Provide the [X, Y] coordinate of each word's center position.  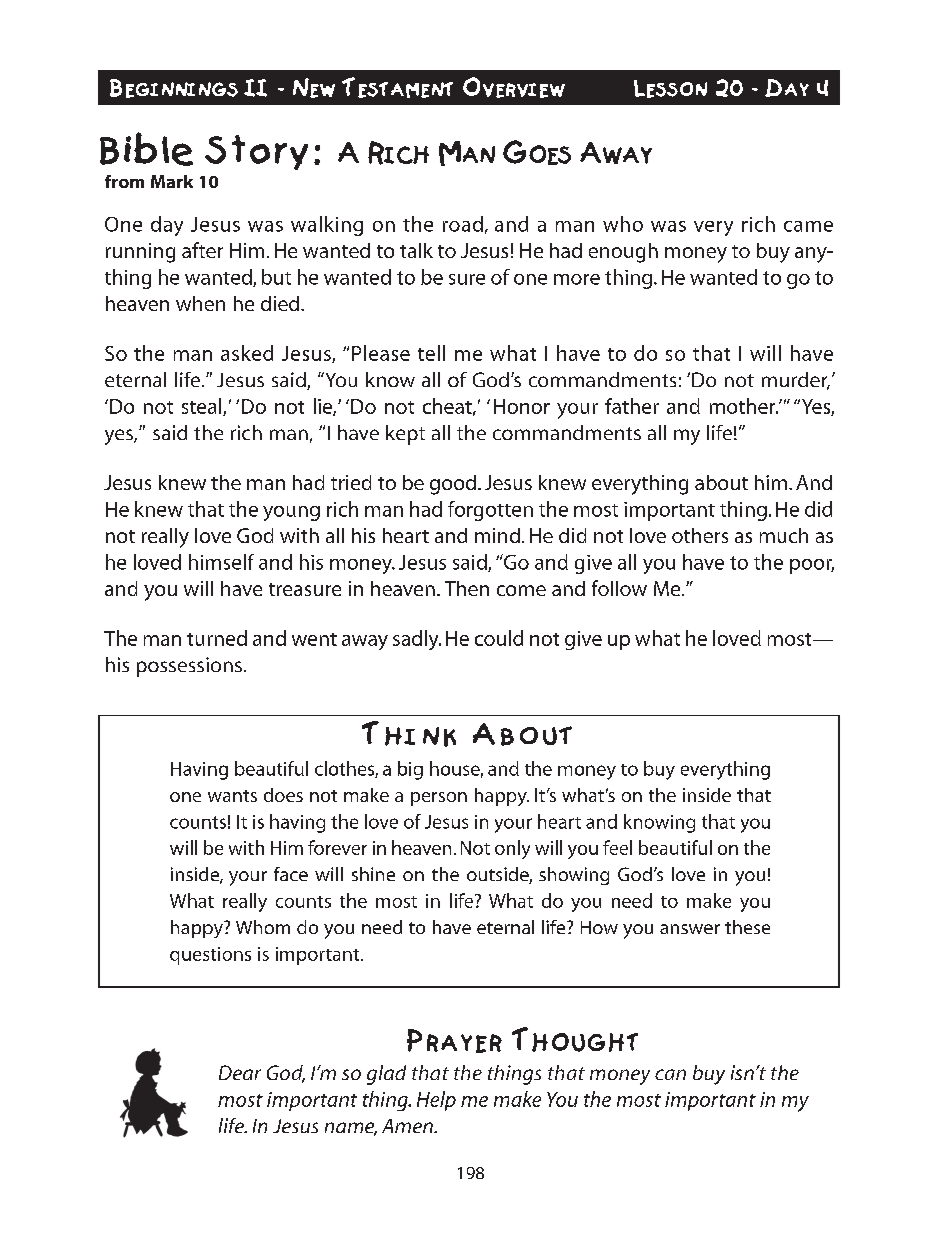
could [499, 638]
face [291, 874]
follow [619, 588]
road [463, 224]
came [808, 226]
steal [203, 407]
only [512, 849]
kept [405, 435]
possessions [189, 667]
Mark [172, 181]
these [747, 927]
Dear [240, 1072]
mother [744, 406]
